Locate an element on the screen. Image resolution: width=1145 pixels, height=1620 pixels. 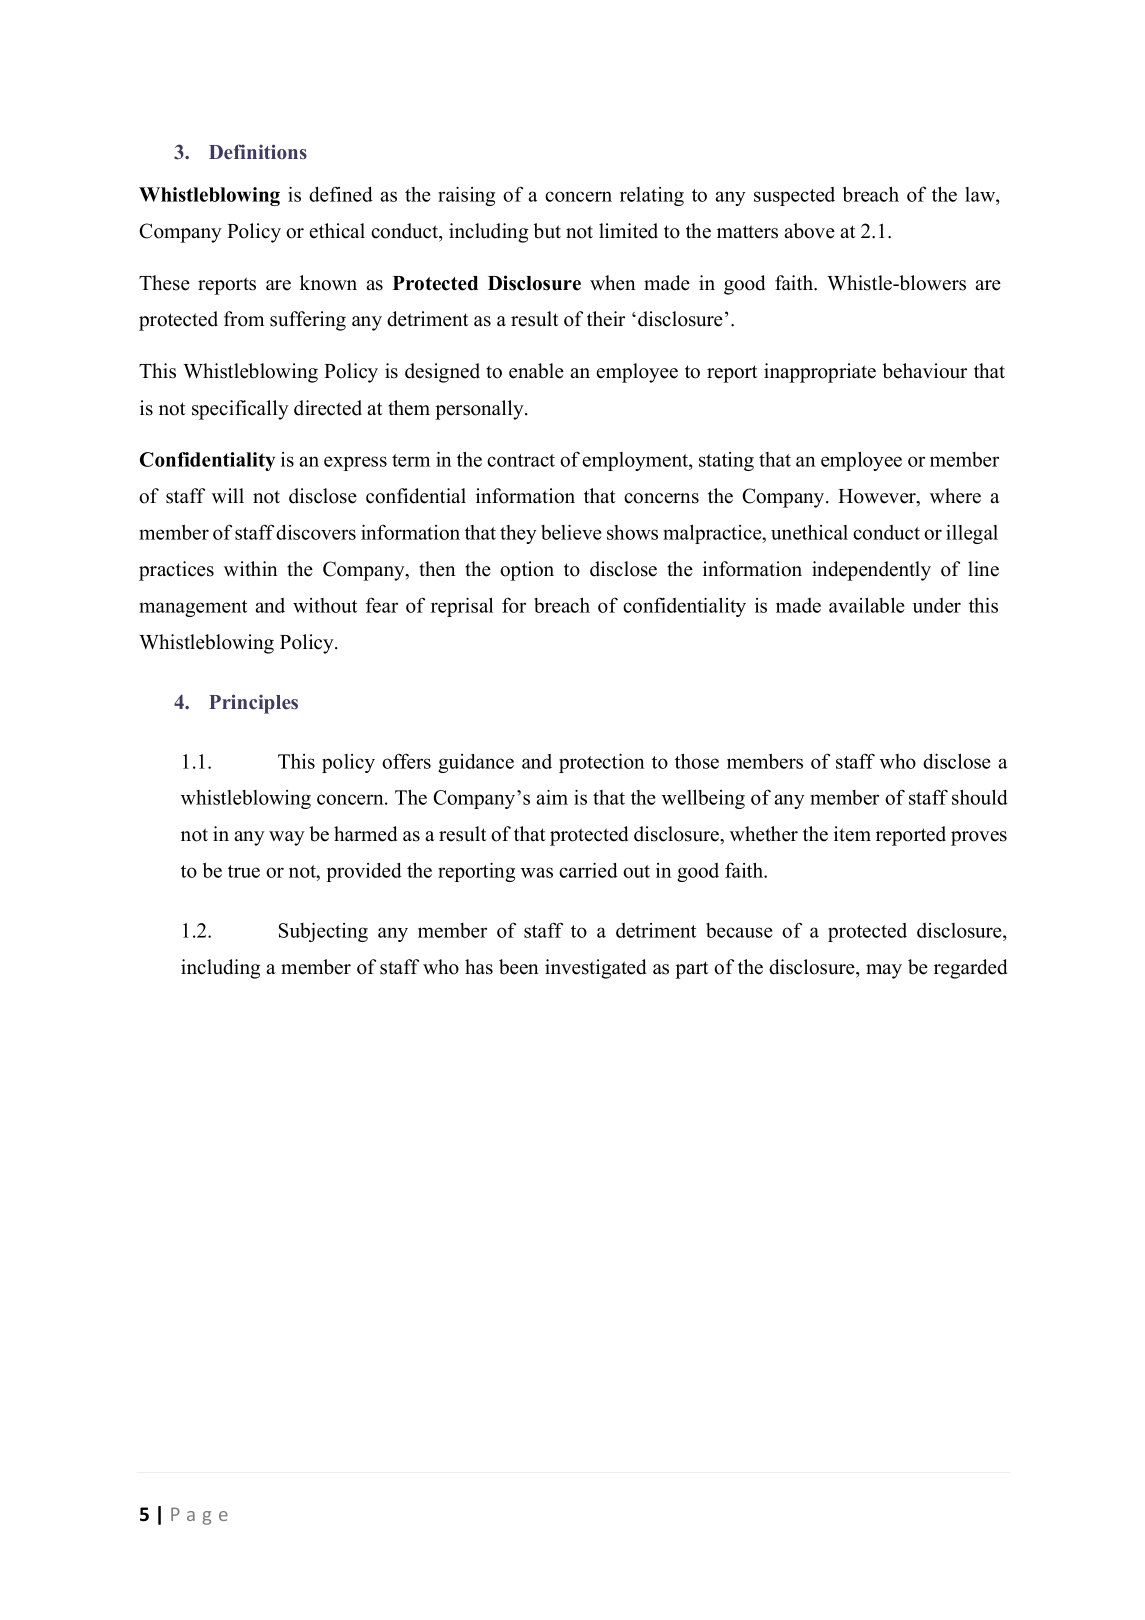
but is located at coordinates (547, 231).
